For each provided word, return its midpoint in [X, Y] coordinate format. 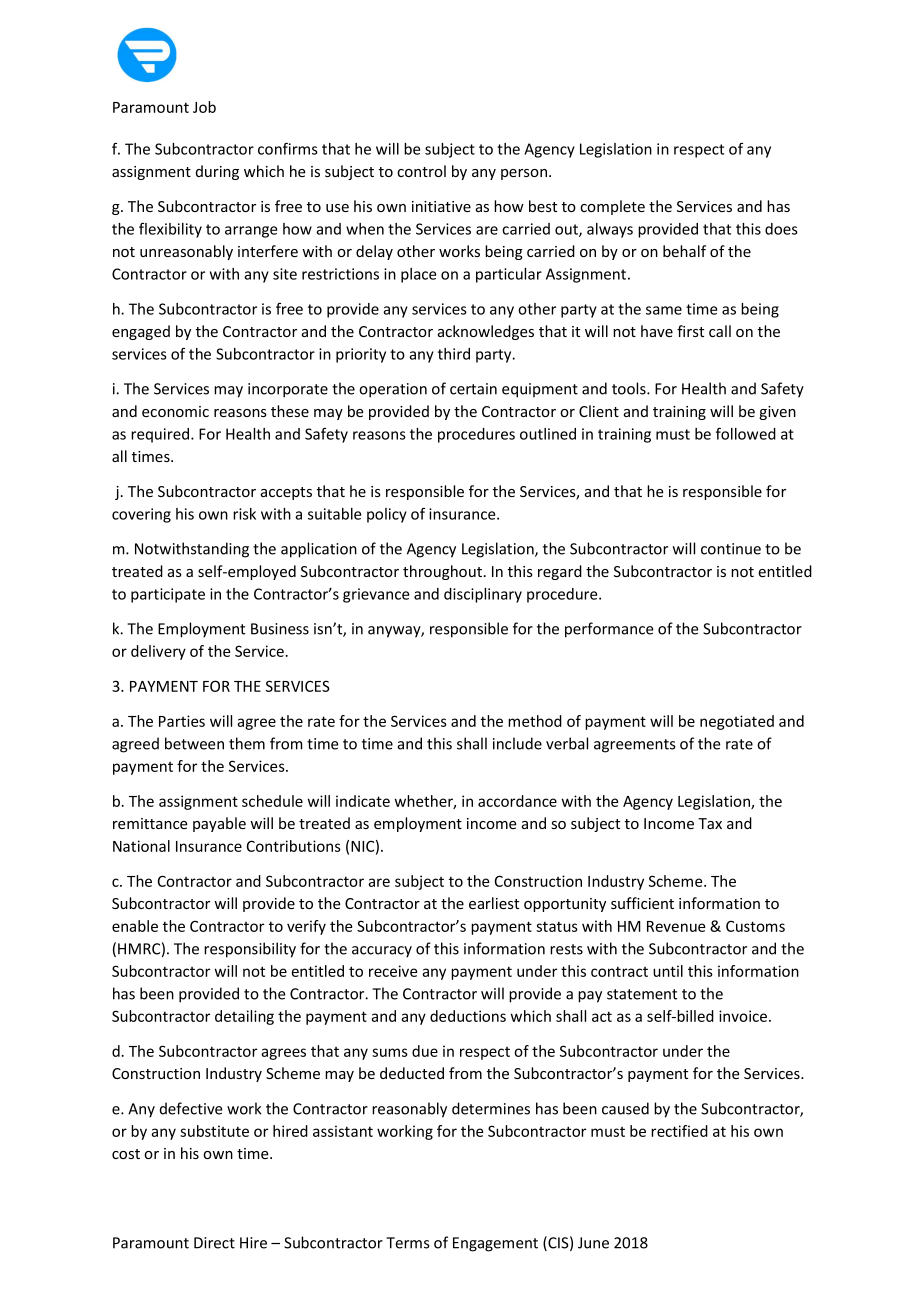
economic [175, 411]
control [421, 171]
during [217, 172]
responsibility [250, 950]
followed [746, 433]
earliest [494, 903]
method [535, 721]
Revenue [676, 926]
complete [612, 207]
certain [473, 389]
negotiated [737, 722]
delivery [158, 652]
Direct [214, 1243]
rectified [679, 1131]
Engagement [495, 1244]
